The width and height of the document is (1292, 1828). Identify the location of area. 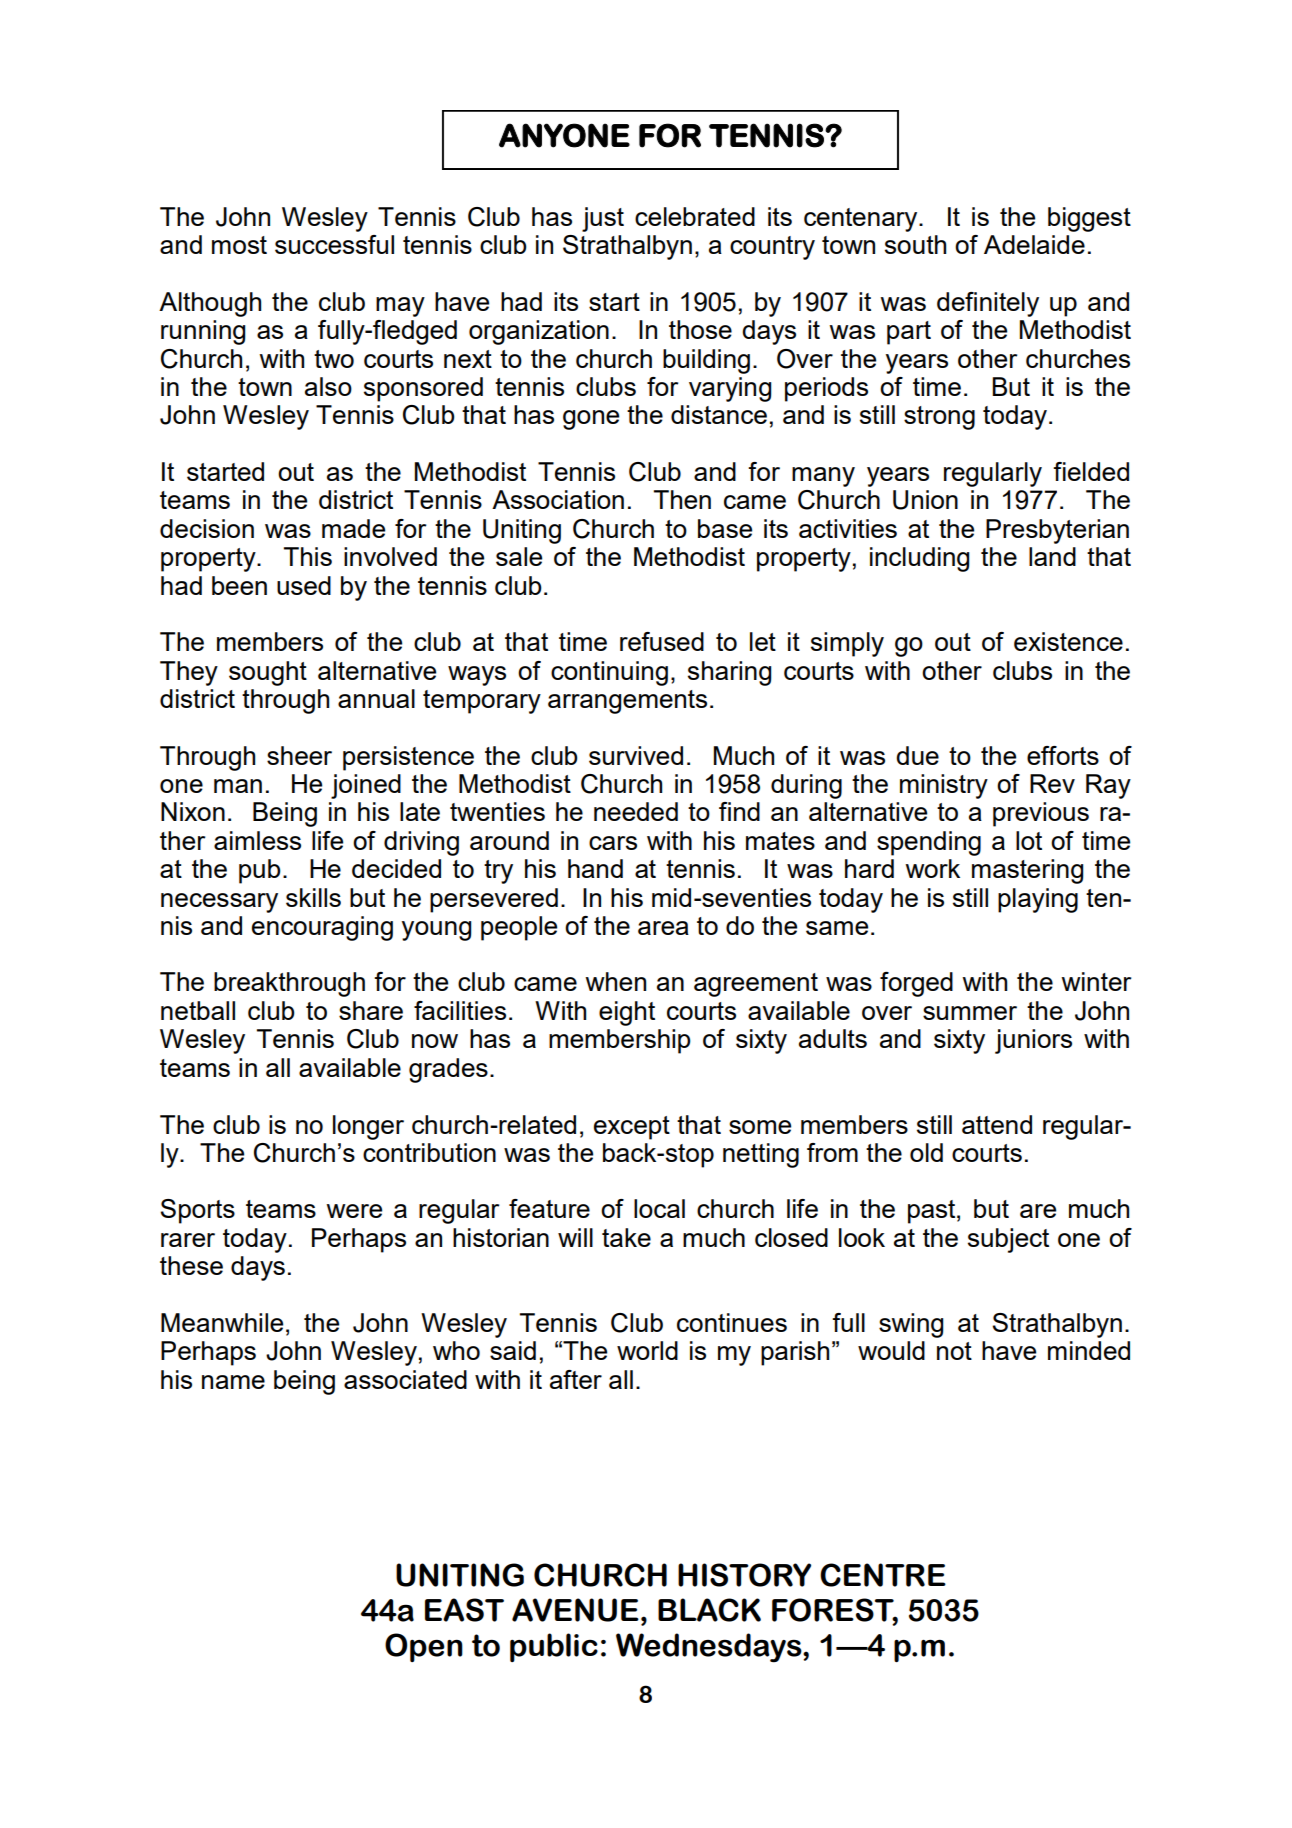
(663, 928).
